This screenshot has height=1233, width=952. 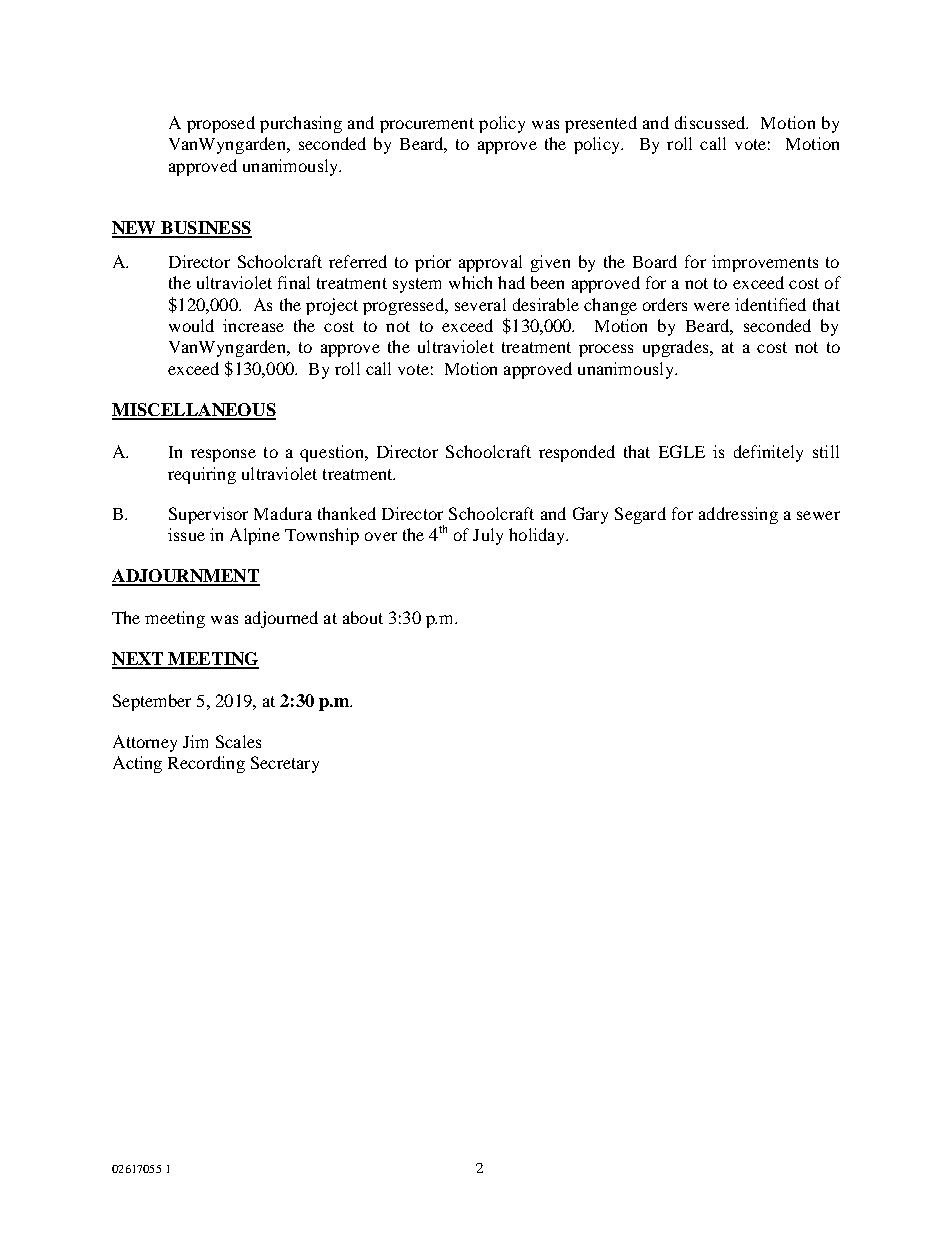 I want to click on discussed, so click(x=711, y=122).
